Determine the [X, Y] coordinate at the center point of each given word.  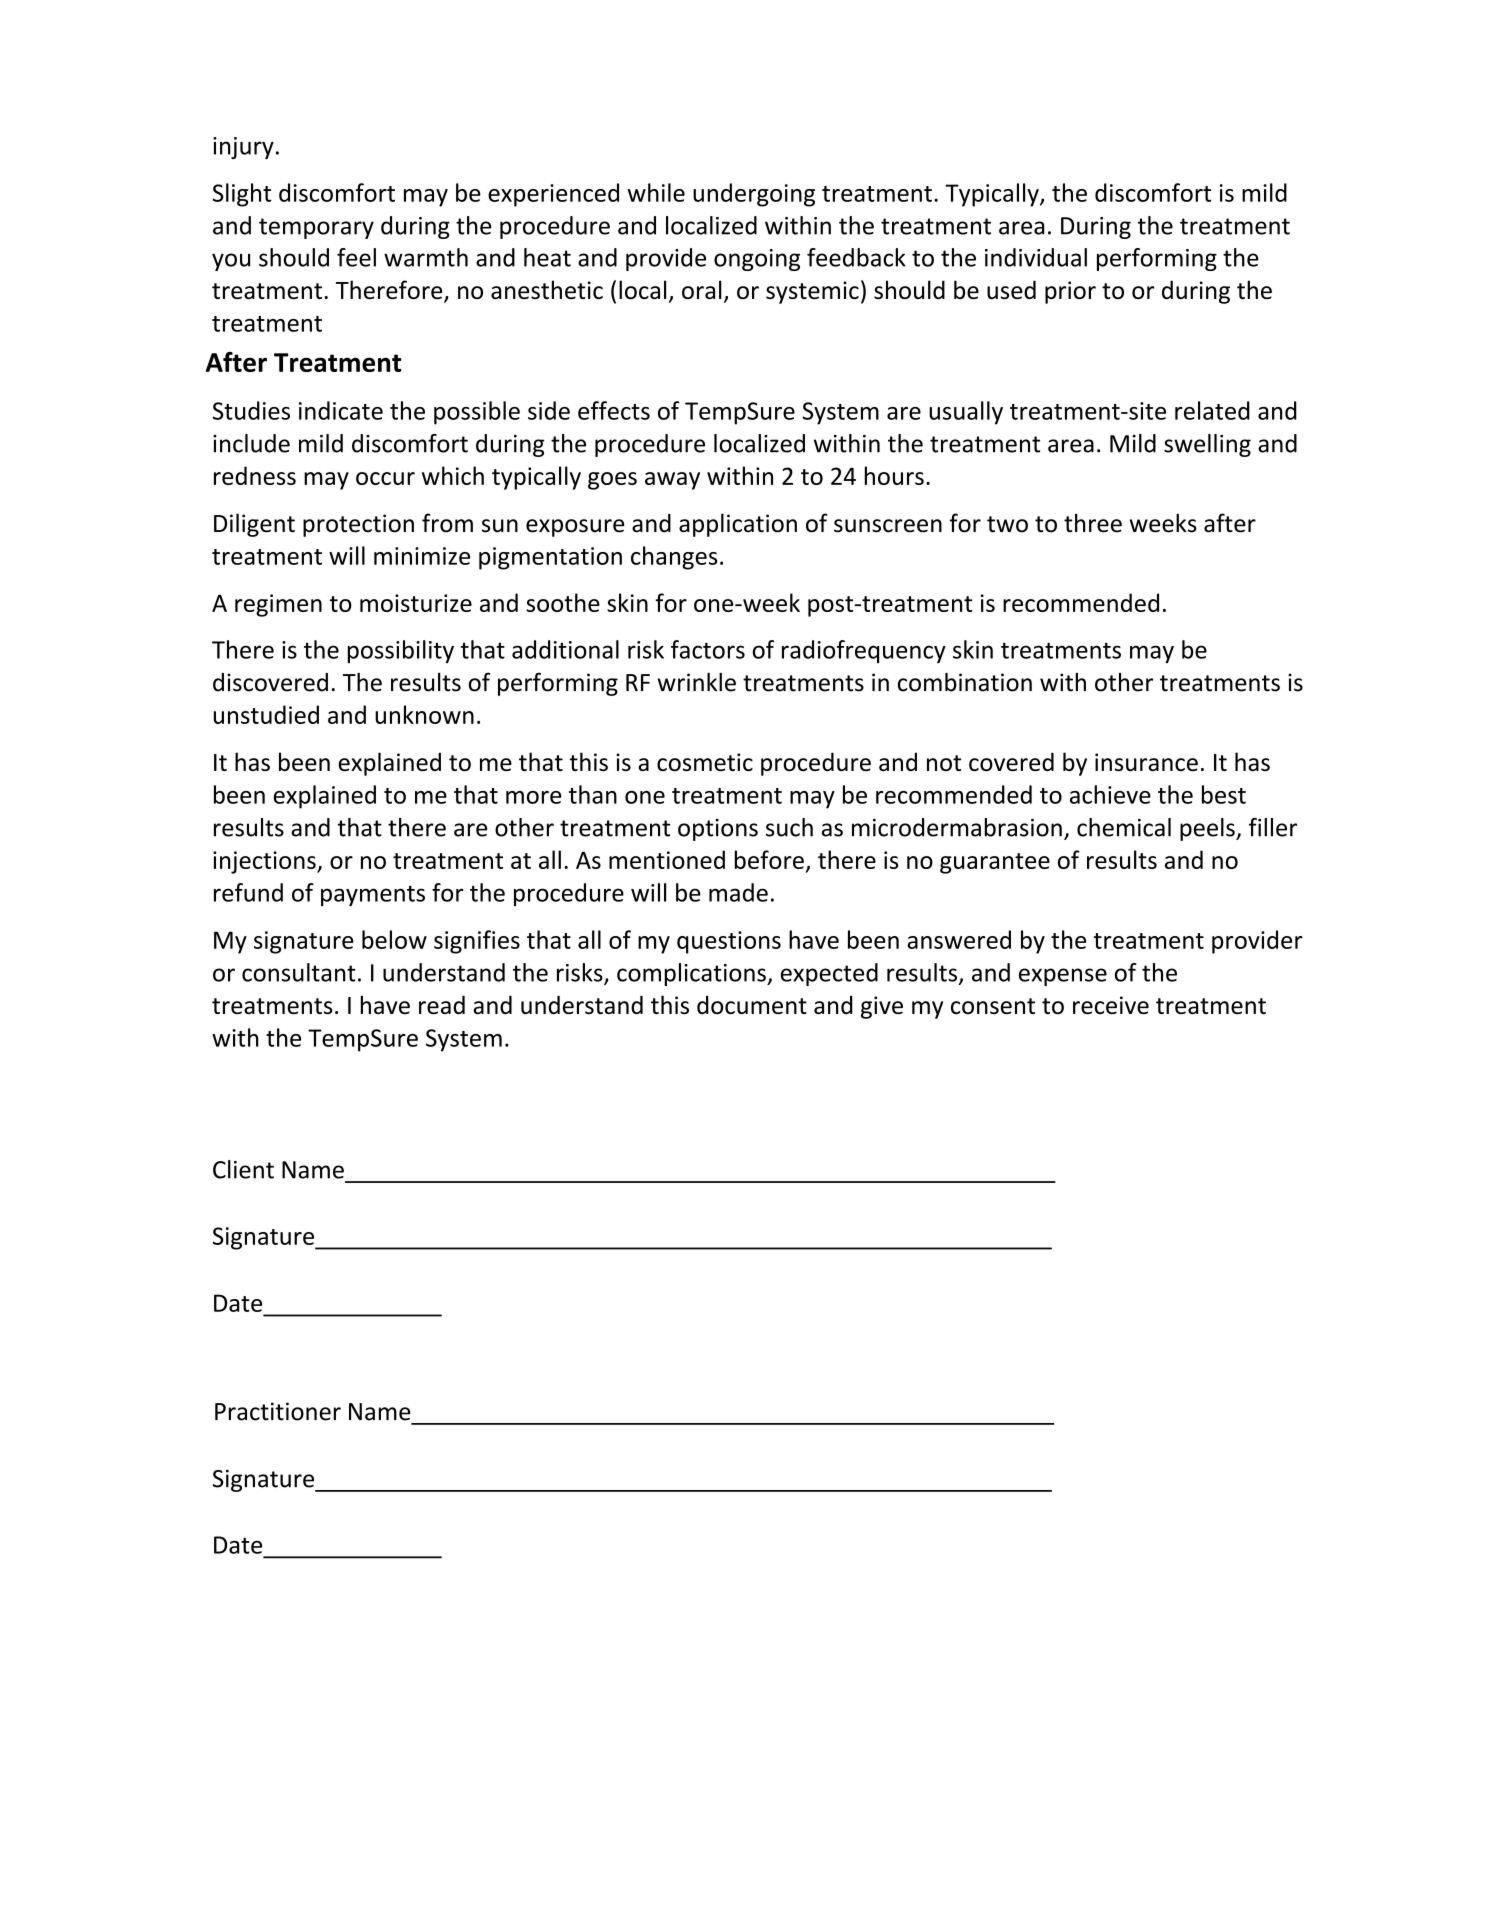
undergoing [754, 195]
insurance [1146, 762]
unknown [424, 714]
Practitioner [278, 1411]
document [752, 1004]
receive [1111, 1005]
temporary [316, 228]
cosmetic [705, 762]
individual [1036, 257]
